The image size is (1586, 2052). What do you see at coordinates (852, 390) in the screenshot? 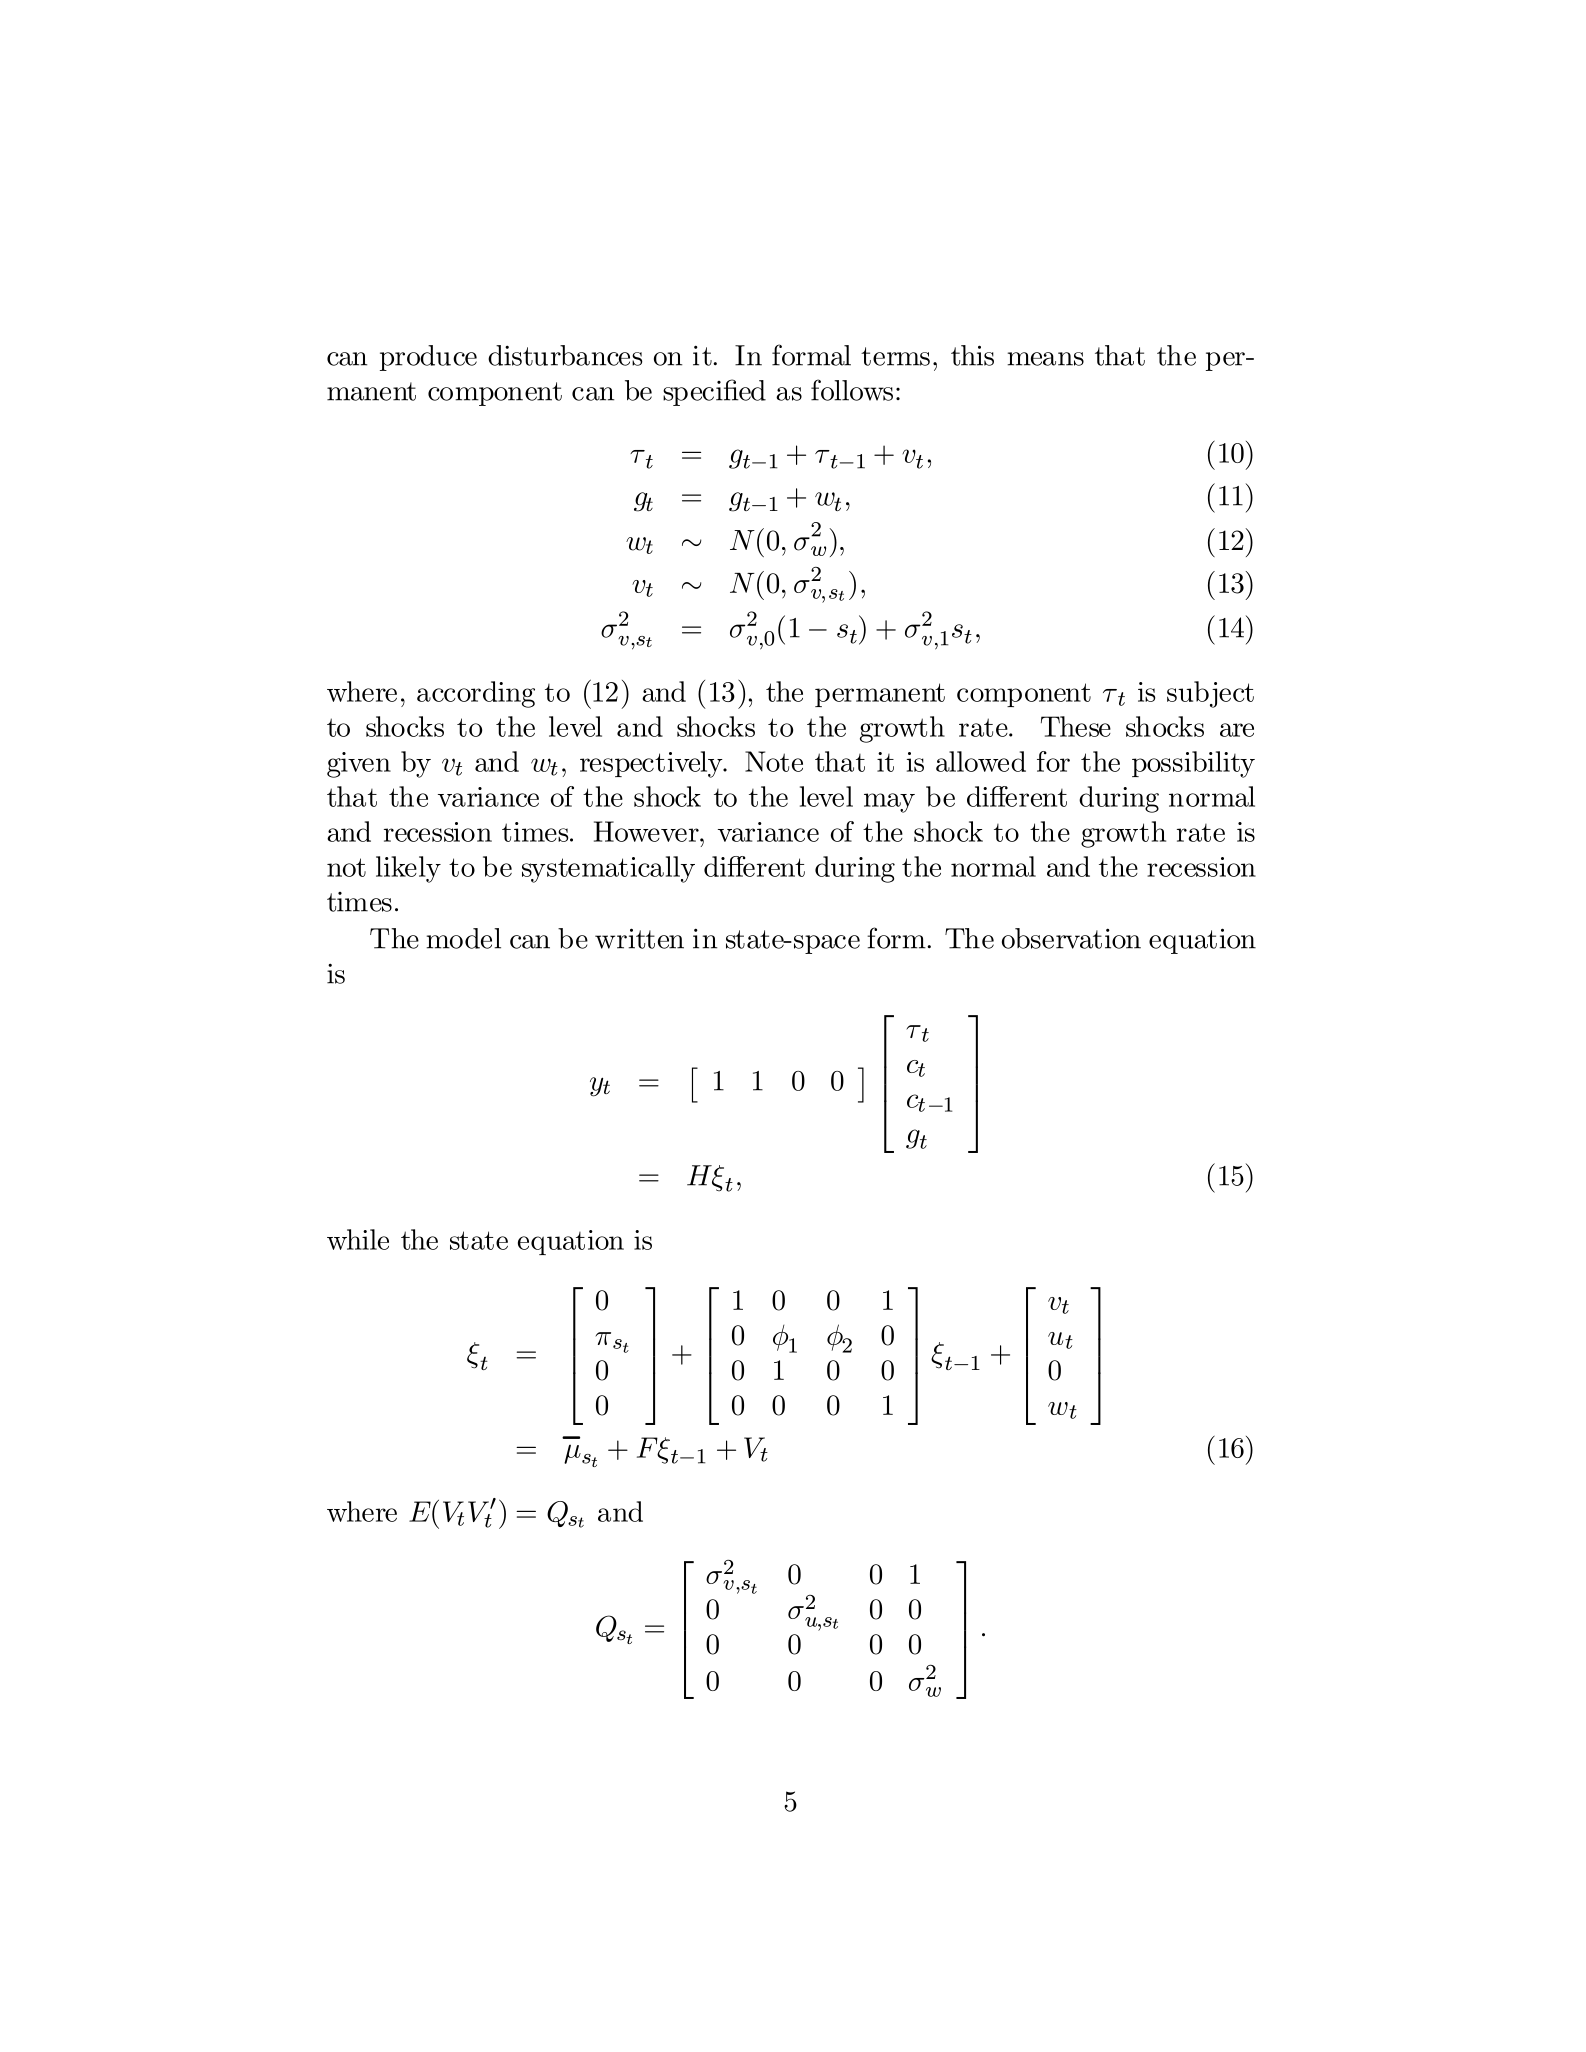
I see `follows` at bounding box center [852, 390].
